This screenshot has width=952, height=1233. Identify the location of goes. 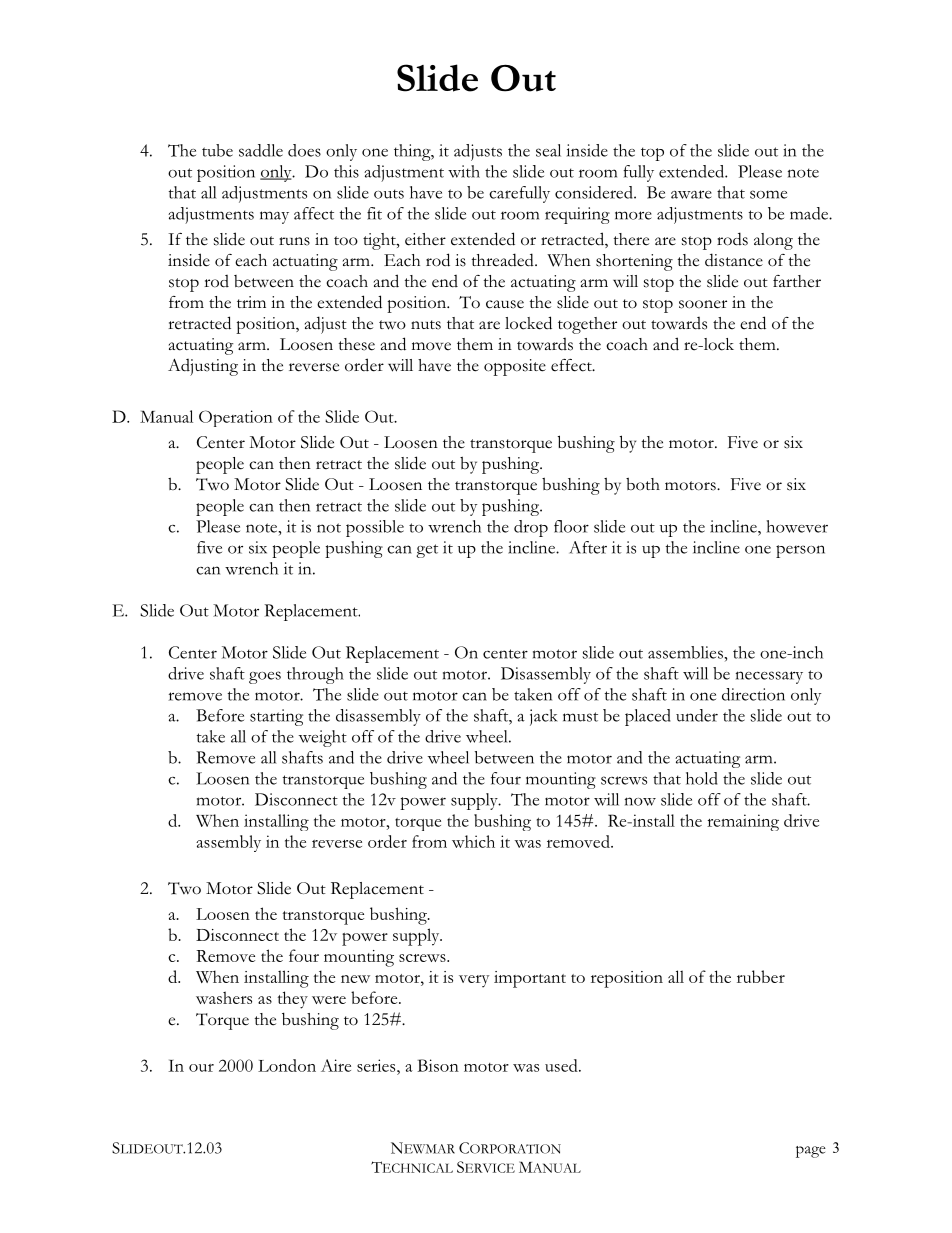
(265, 677).
